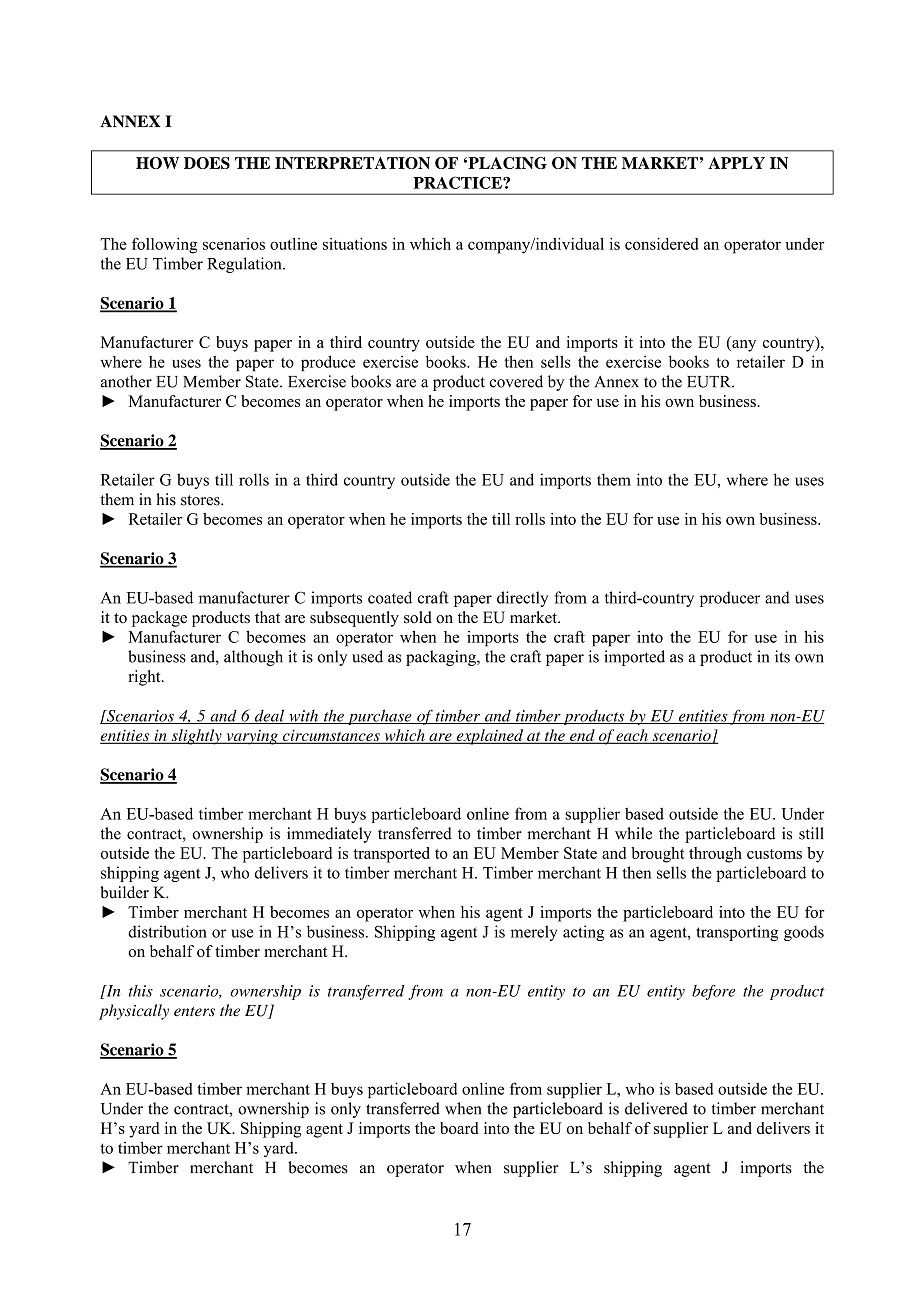 This screenshot has width=924, height=1308. I want to click on slightly, so click(196, 737).
